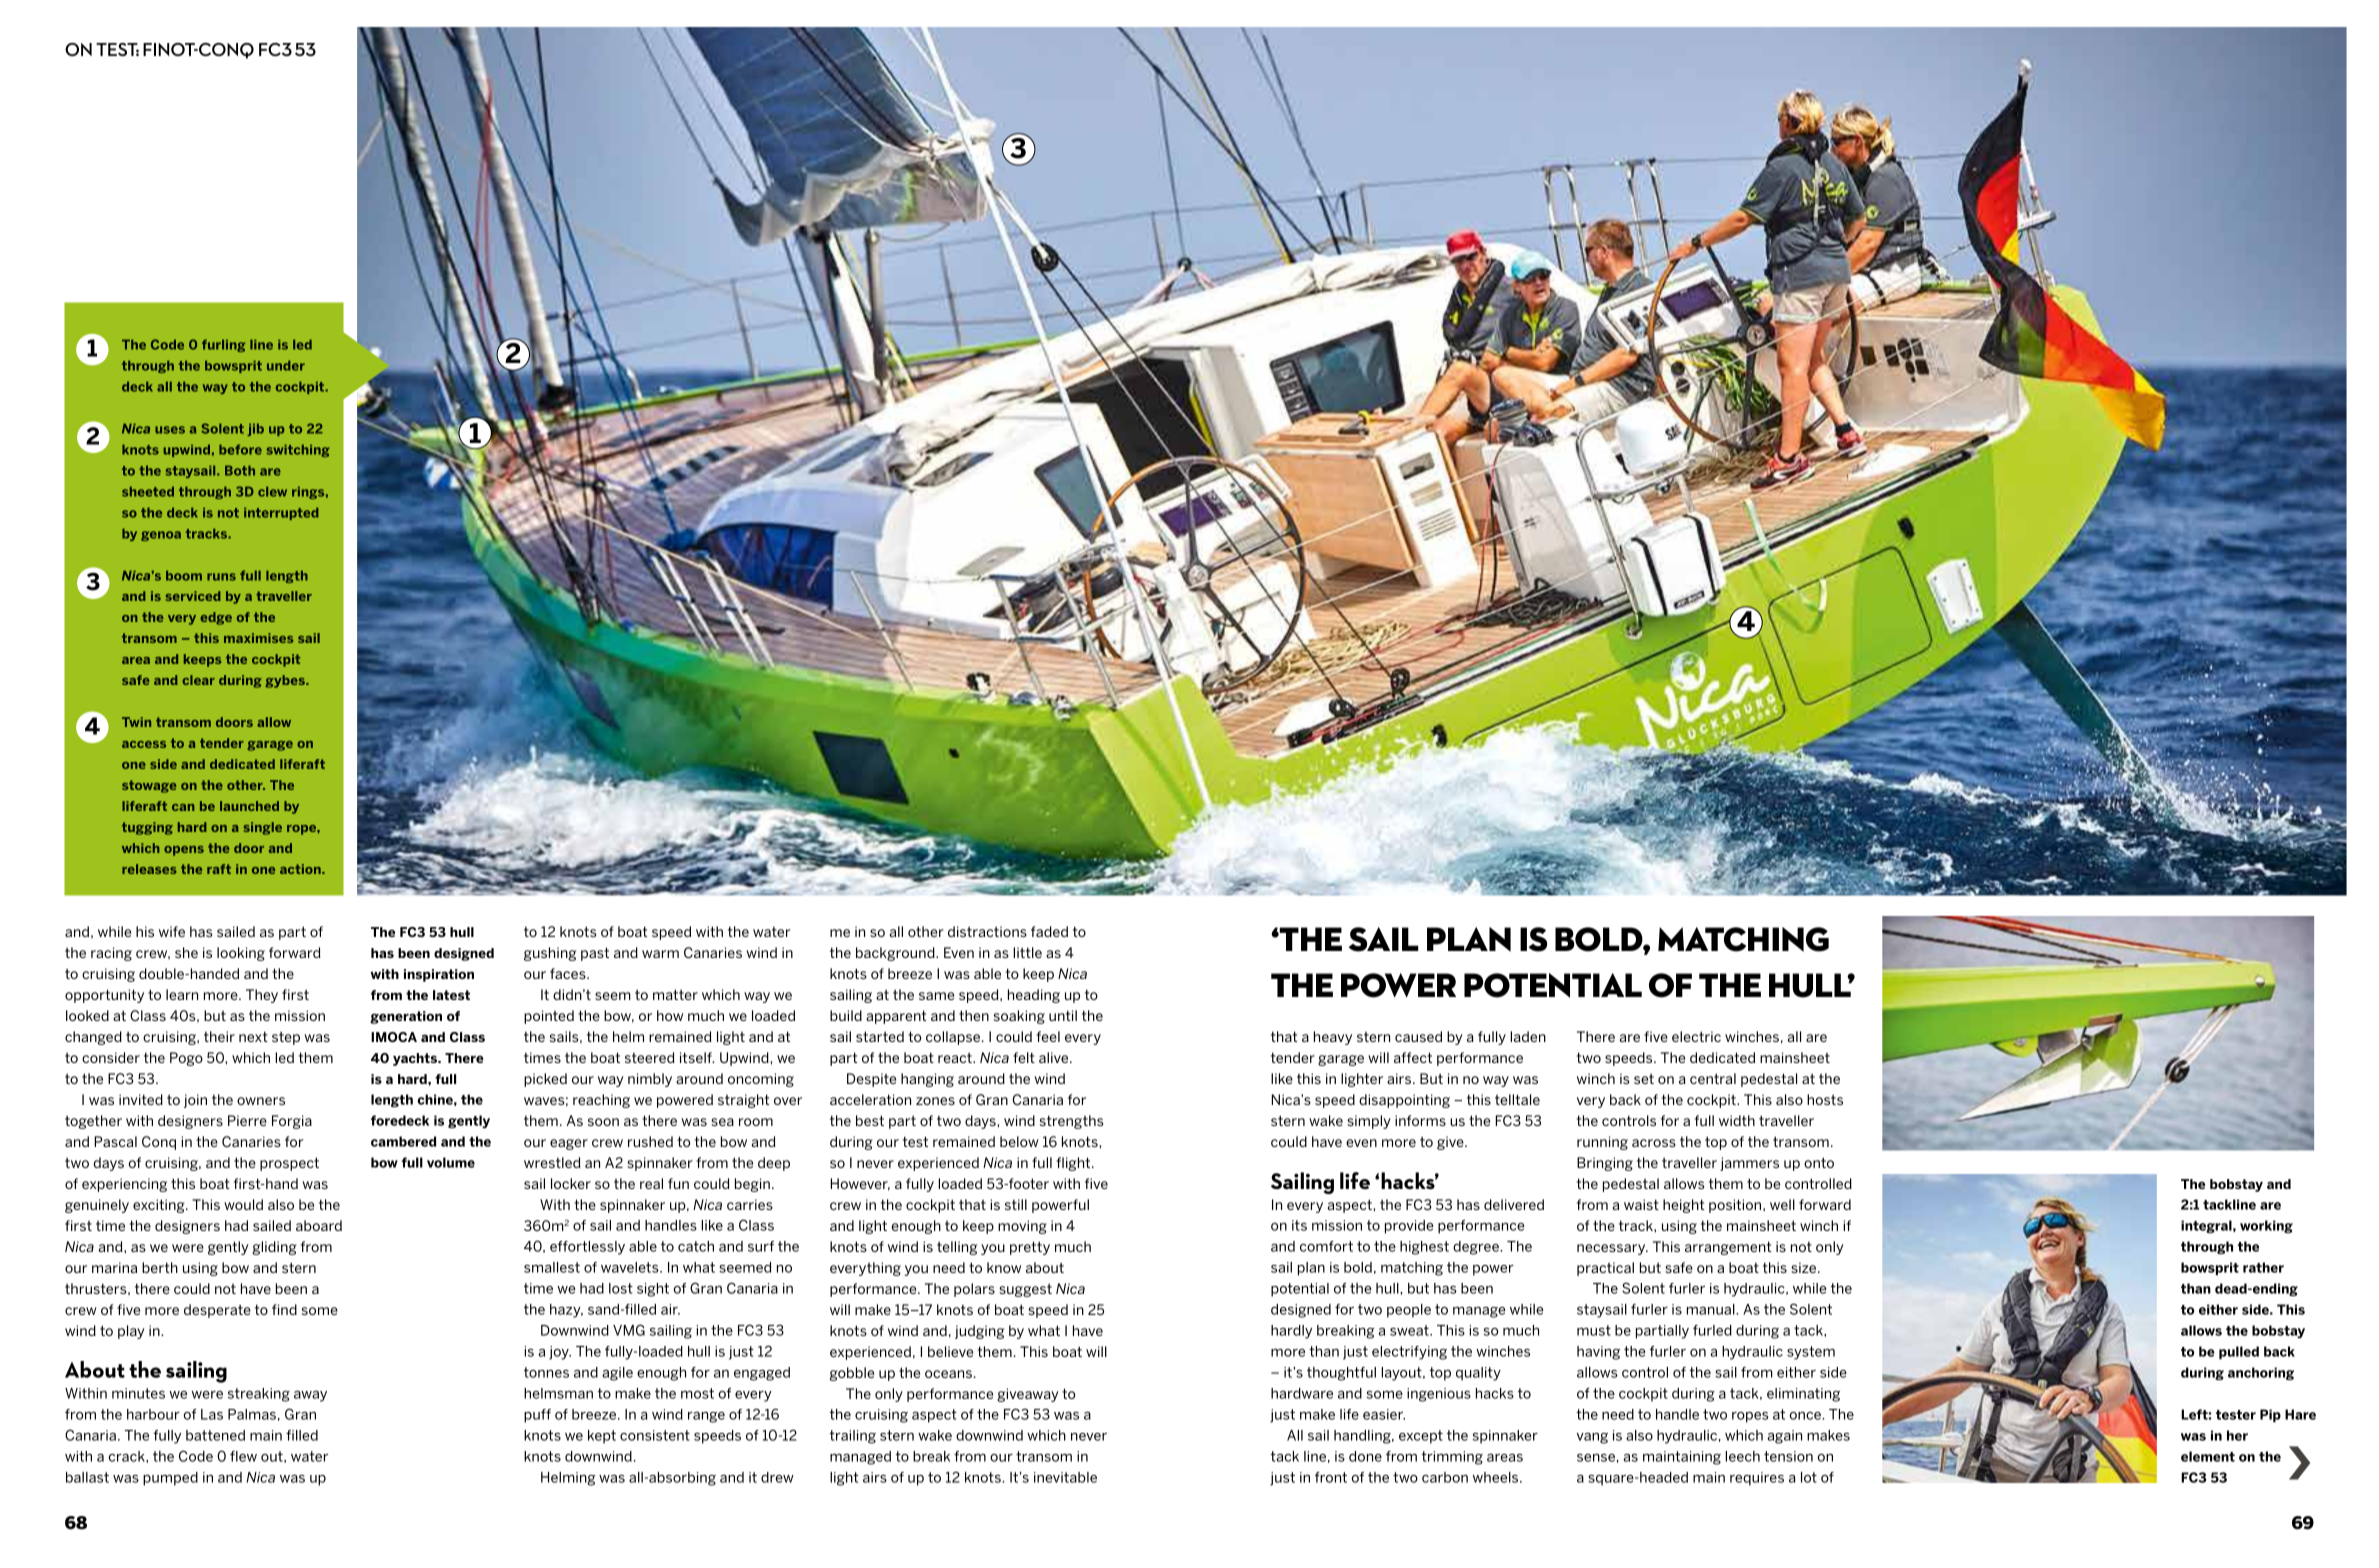 The image size is (2379, 1568). What do you see at coordinates (298, 451) in the screenshot?
I see `switching` at bounding box center [298, 451].
